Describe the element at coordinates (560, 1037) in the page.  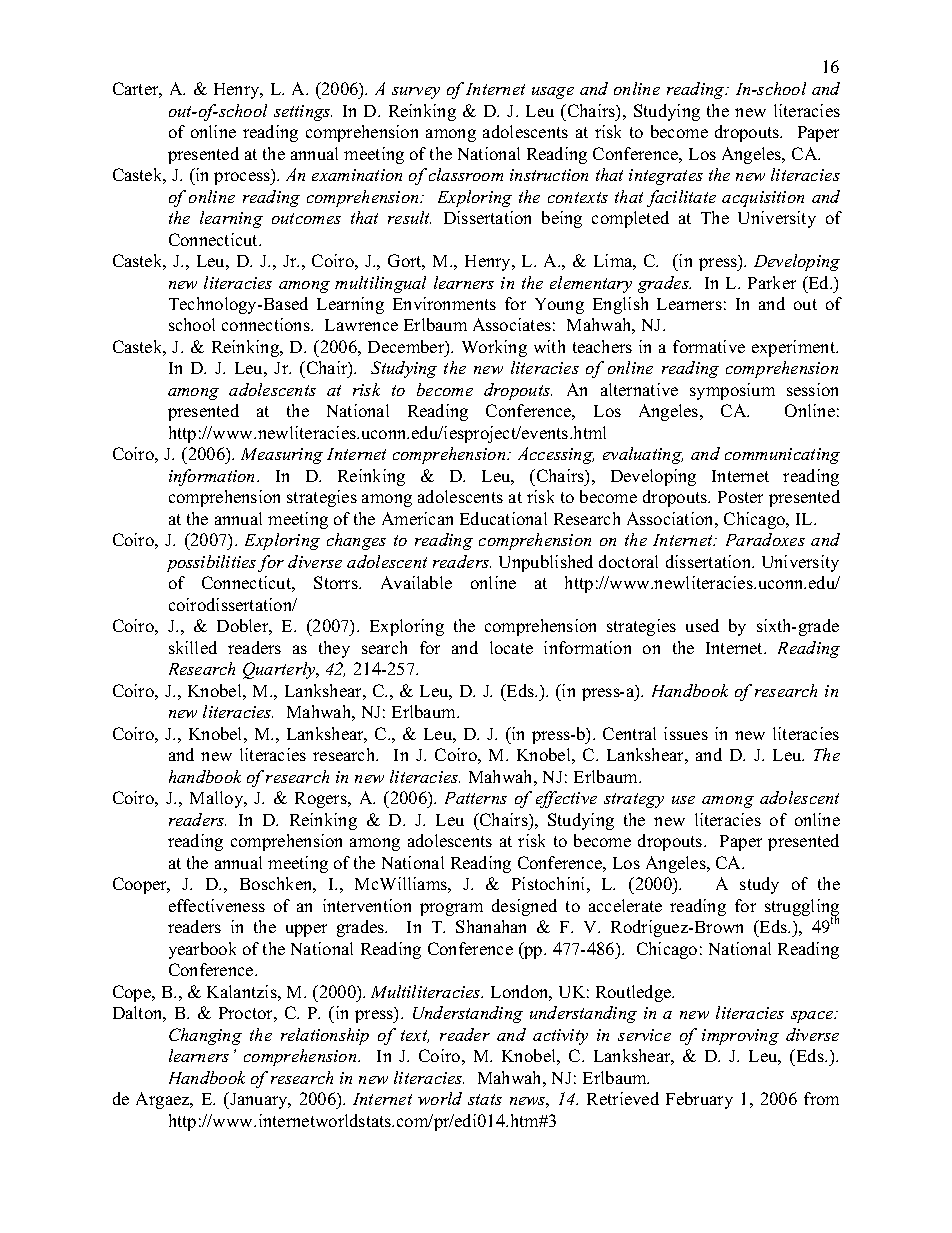
I see `activity` at that location.
